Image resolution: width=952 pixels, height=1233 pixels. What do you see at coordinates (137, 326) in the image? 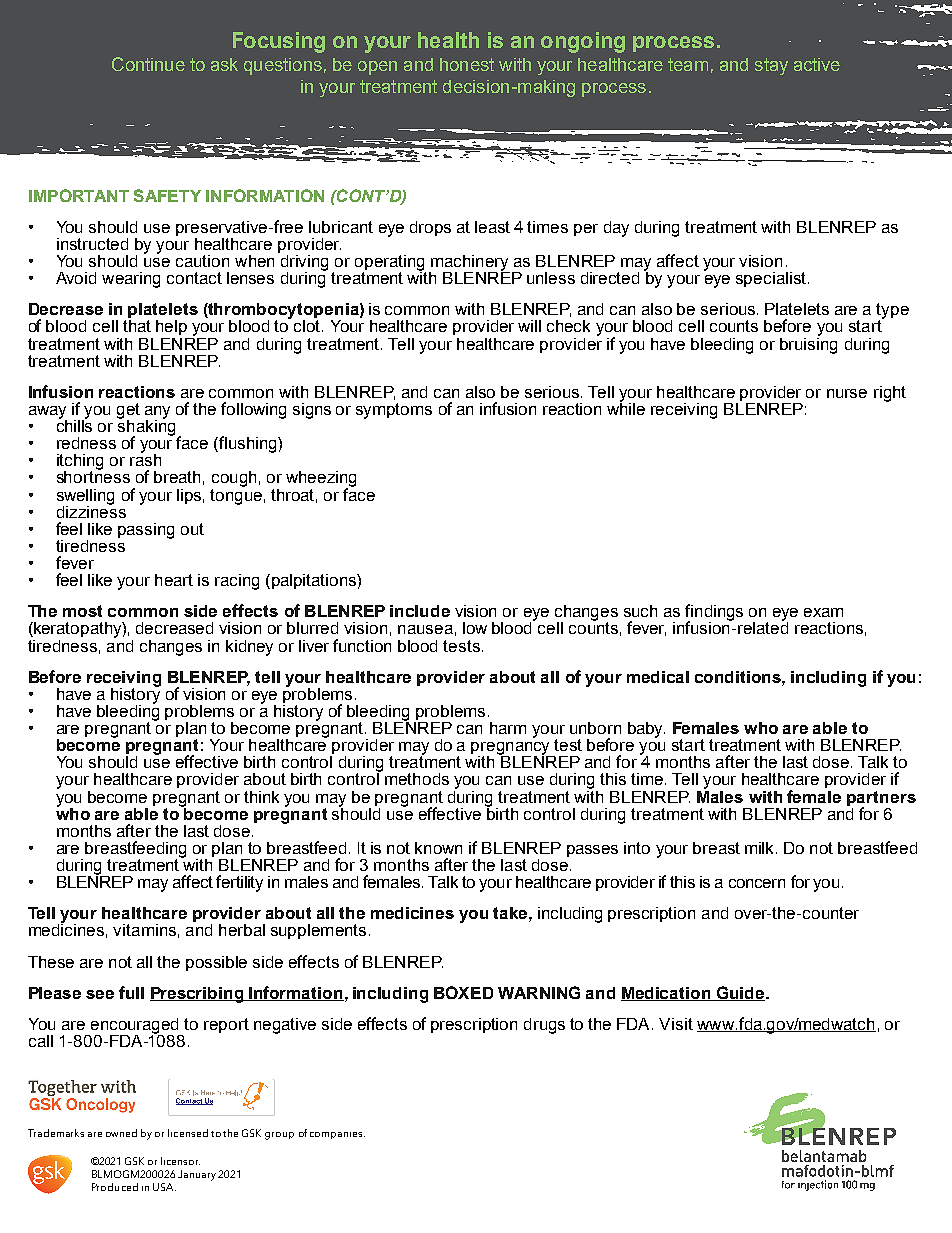
I see `that` at bounding box center [137, 326].
